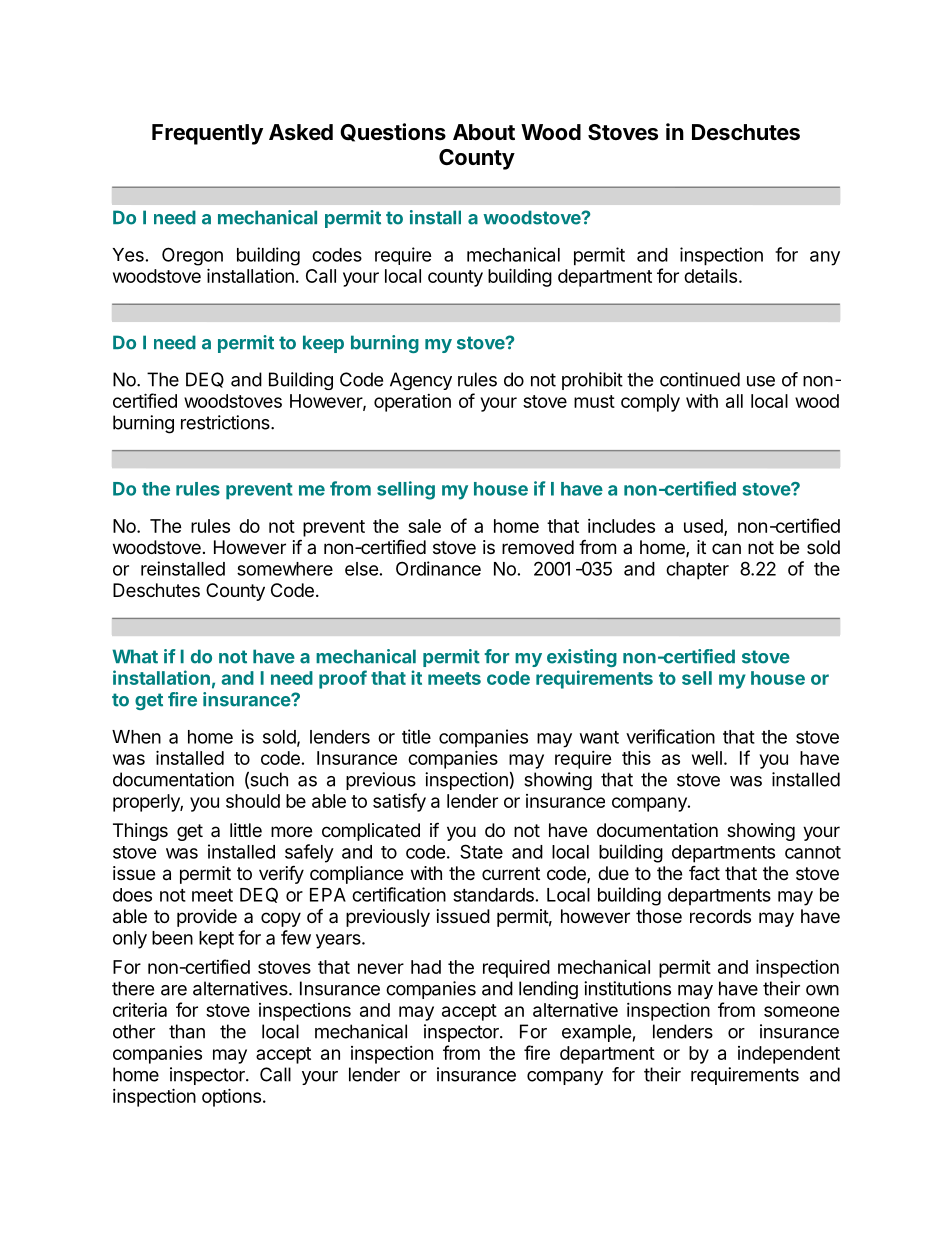  What do you see at coordinates (789, 1055) in the screenshot?
I see `independent` at bounding box center [789, 1055].
